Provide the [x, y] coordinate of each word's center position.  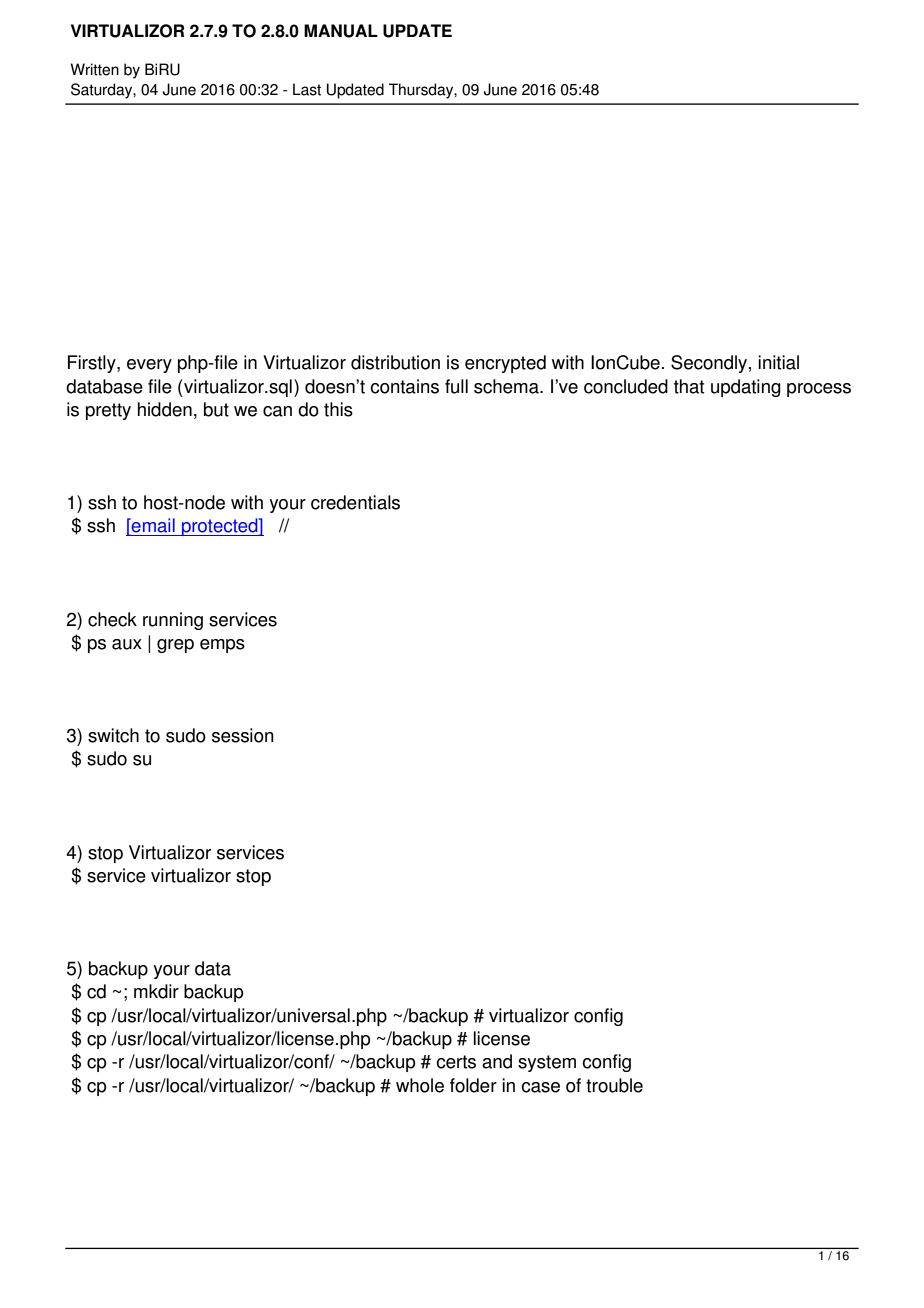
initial [778, 362]
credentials [355, 502]
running [173, 621]
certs [456, 1062]
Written [94, 69]
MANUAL [341, 31]
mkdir [156, 991]
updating [746, 388]
